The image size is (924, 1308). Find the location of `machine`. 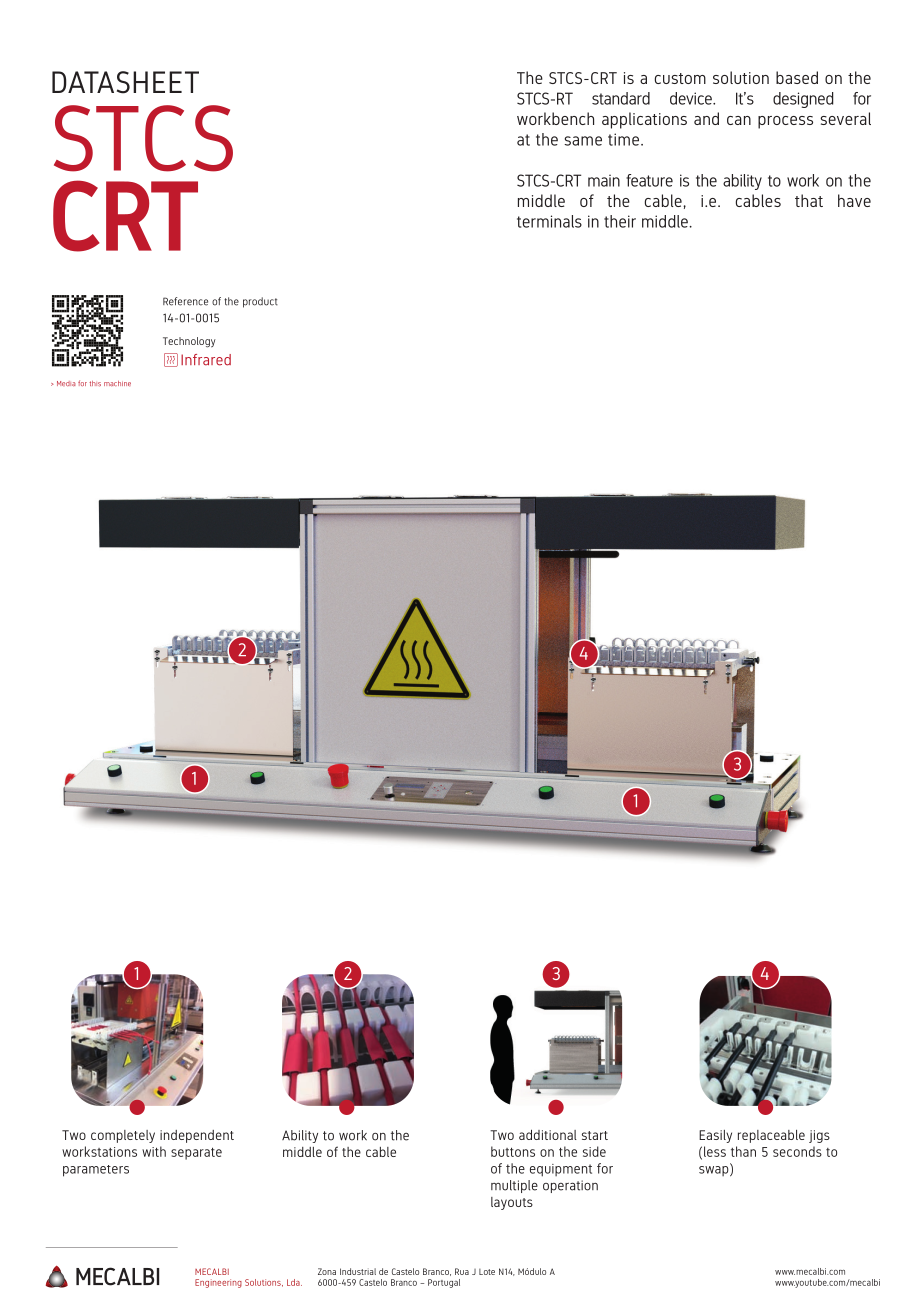

machine is located at coordinates (117, 383).
